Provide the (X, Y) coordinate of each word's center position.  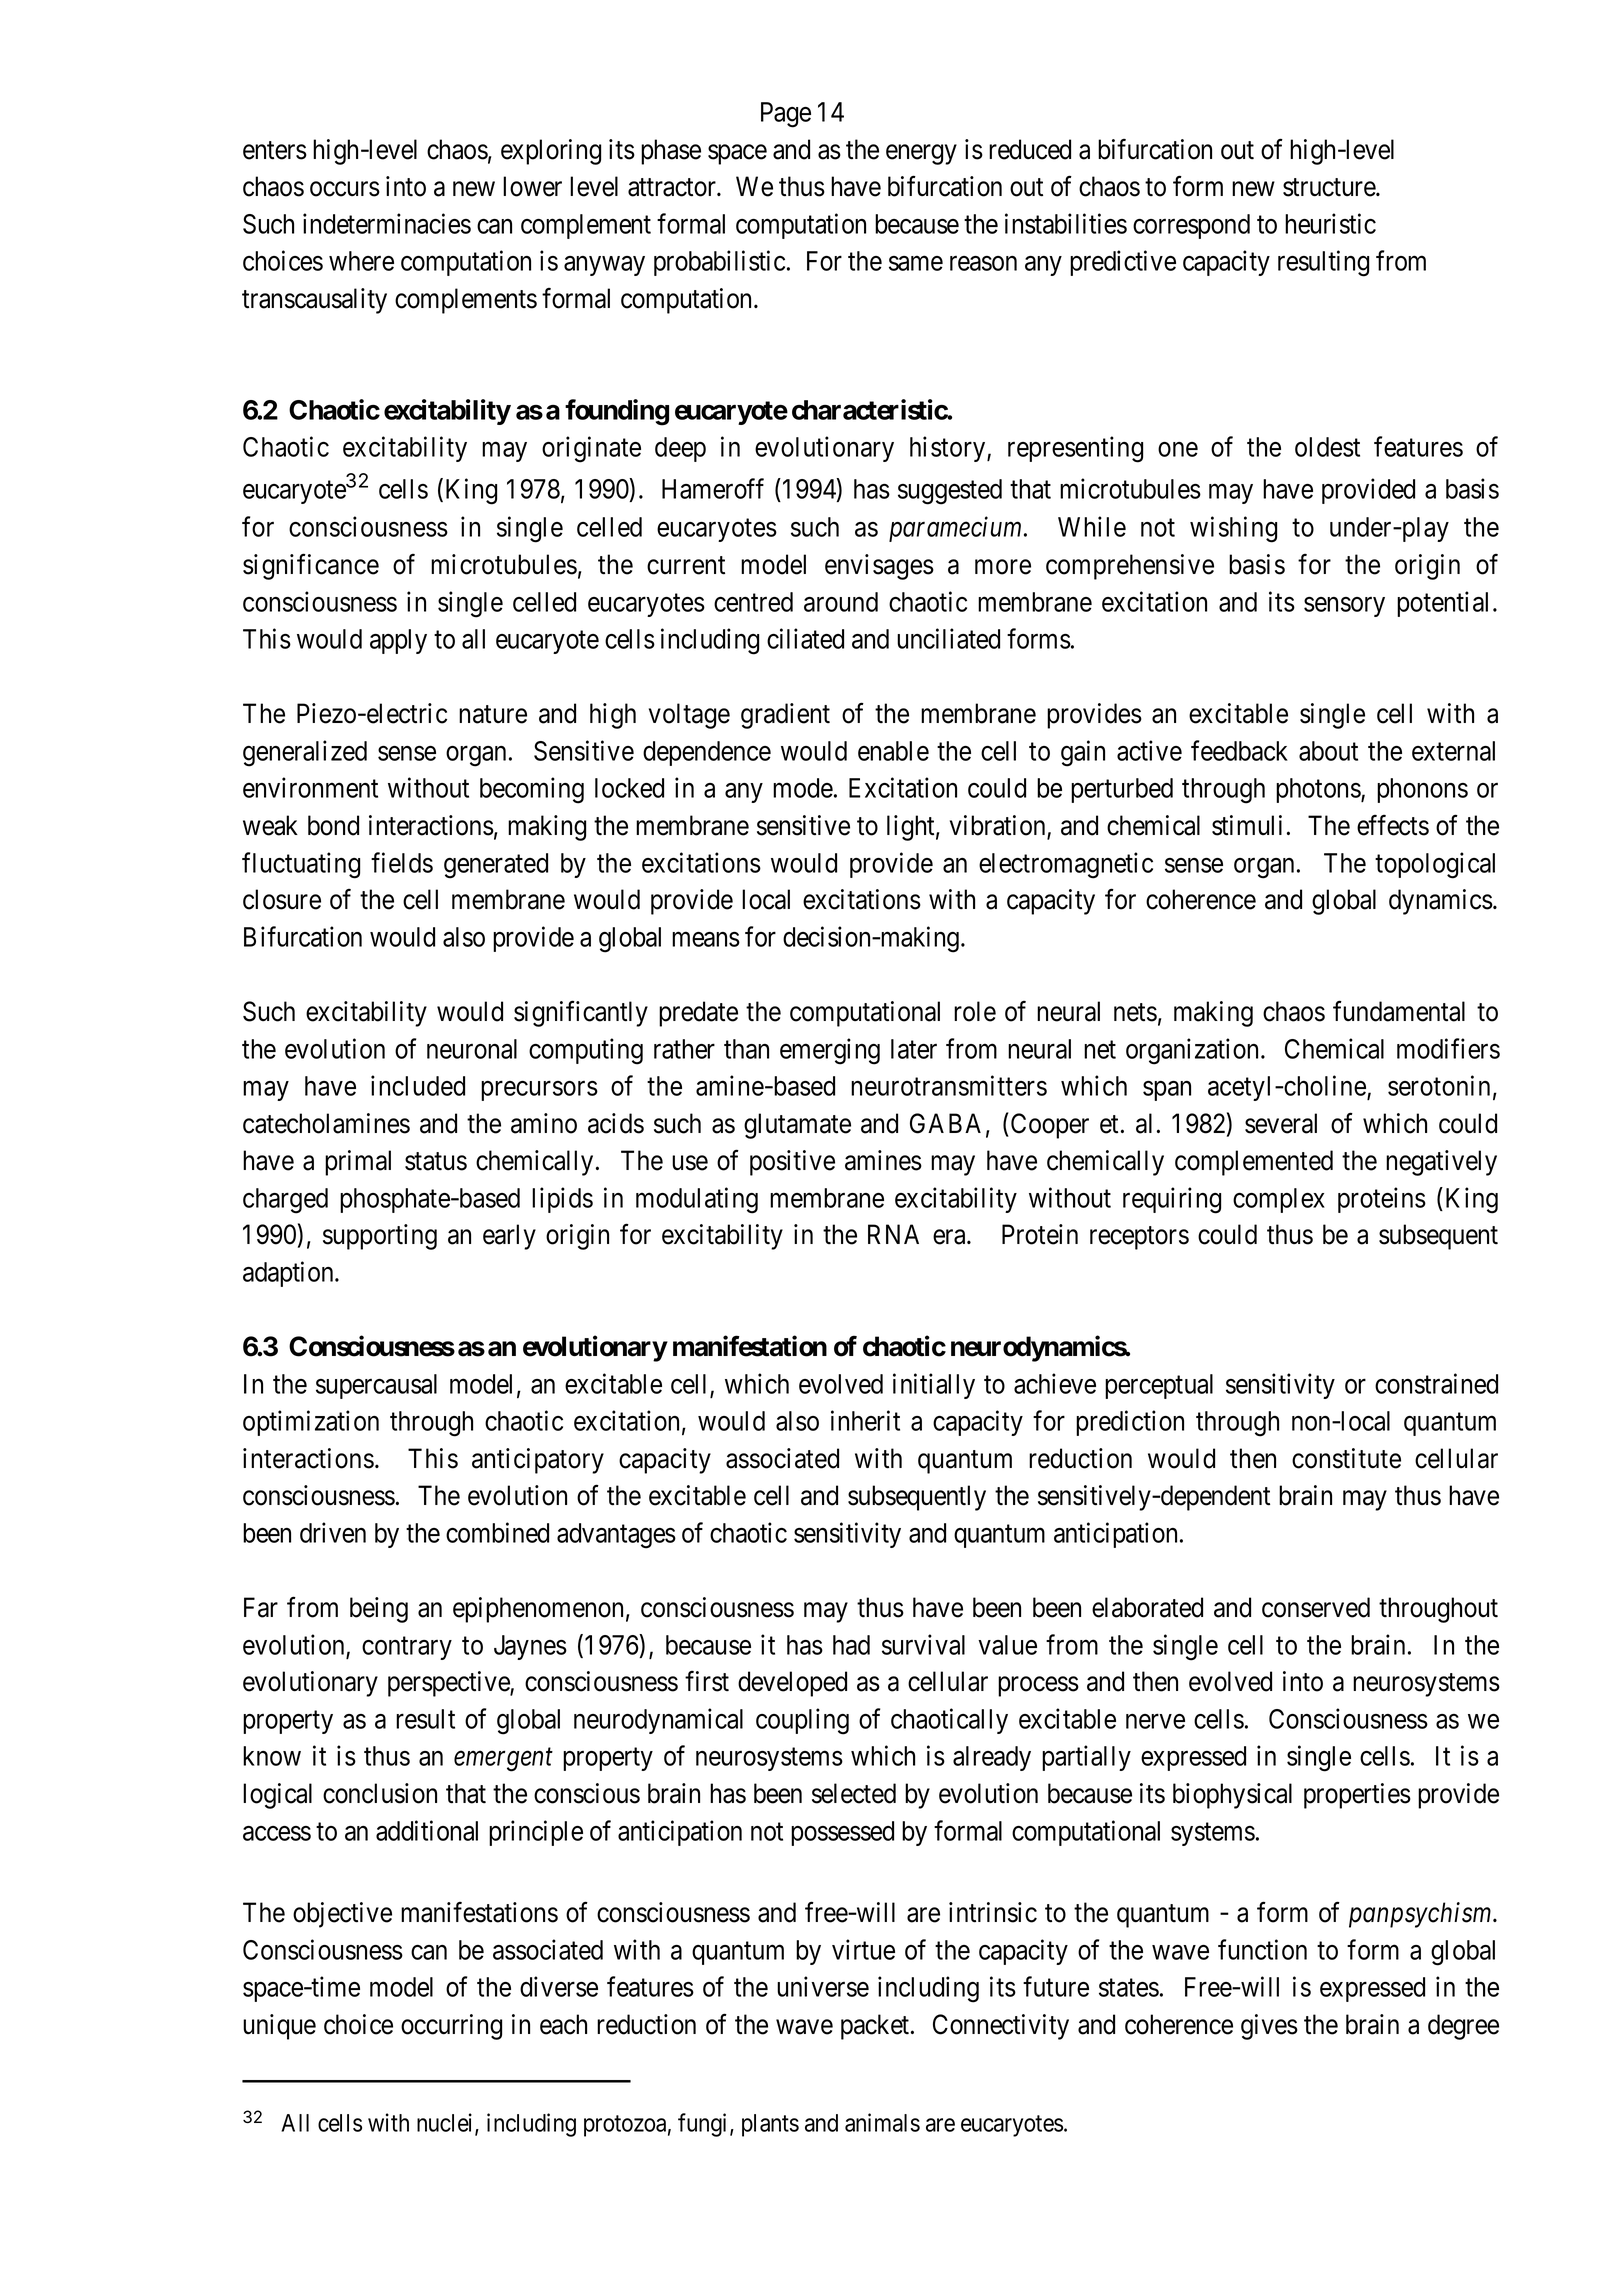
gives (1269, 2027)
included (418, 1085)
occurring (451, 2027)
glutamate (797, 1126)
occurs (345, 189)
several (1281, 1123)
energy (921, 155)
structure (1330, 187)
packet (876, 2027)
